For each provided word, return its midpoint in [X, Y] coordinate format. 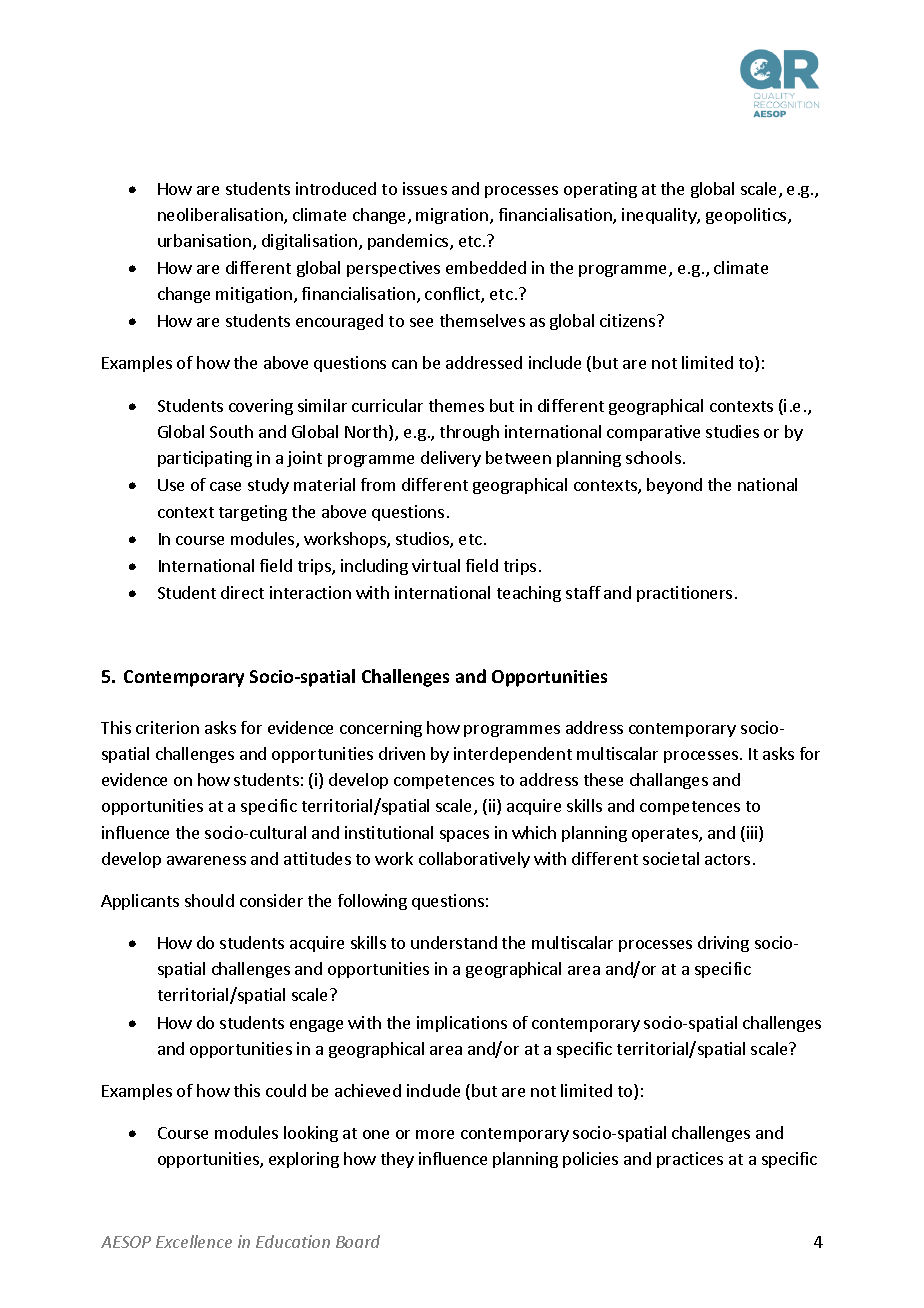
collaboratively [474, 860]
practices [690, 1160]
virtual [436, 565]
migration [452, 216]
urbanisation [204, 240]
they [397, 1160]
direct [242, 592]
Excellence [194, 1241]
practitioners [684, 594]
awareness [206, 860]
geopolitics [747, 216]
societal [671, 858]
